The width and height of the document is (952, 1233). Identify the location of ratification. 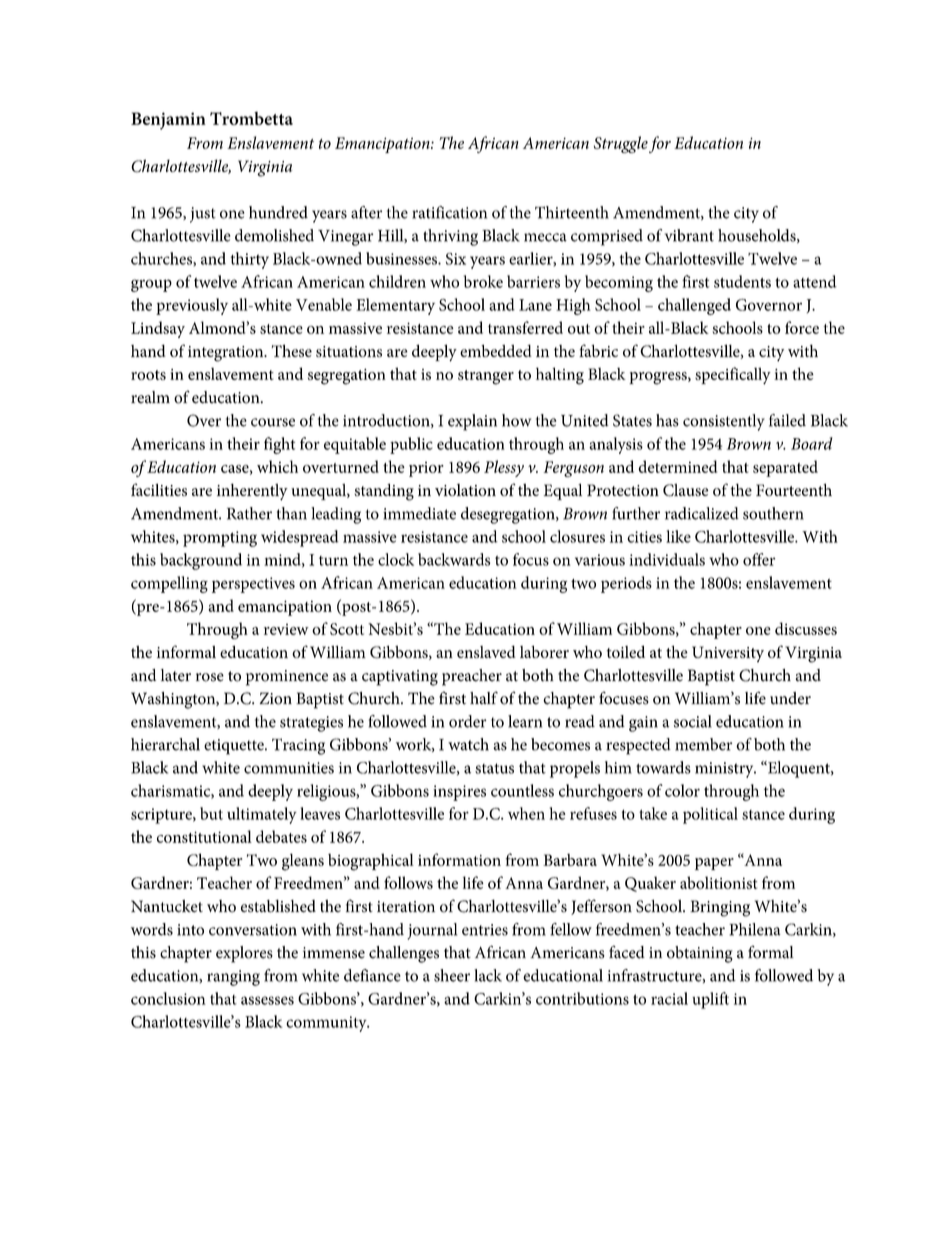
(449, 212).
